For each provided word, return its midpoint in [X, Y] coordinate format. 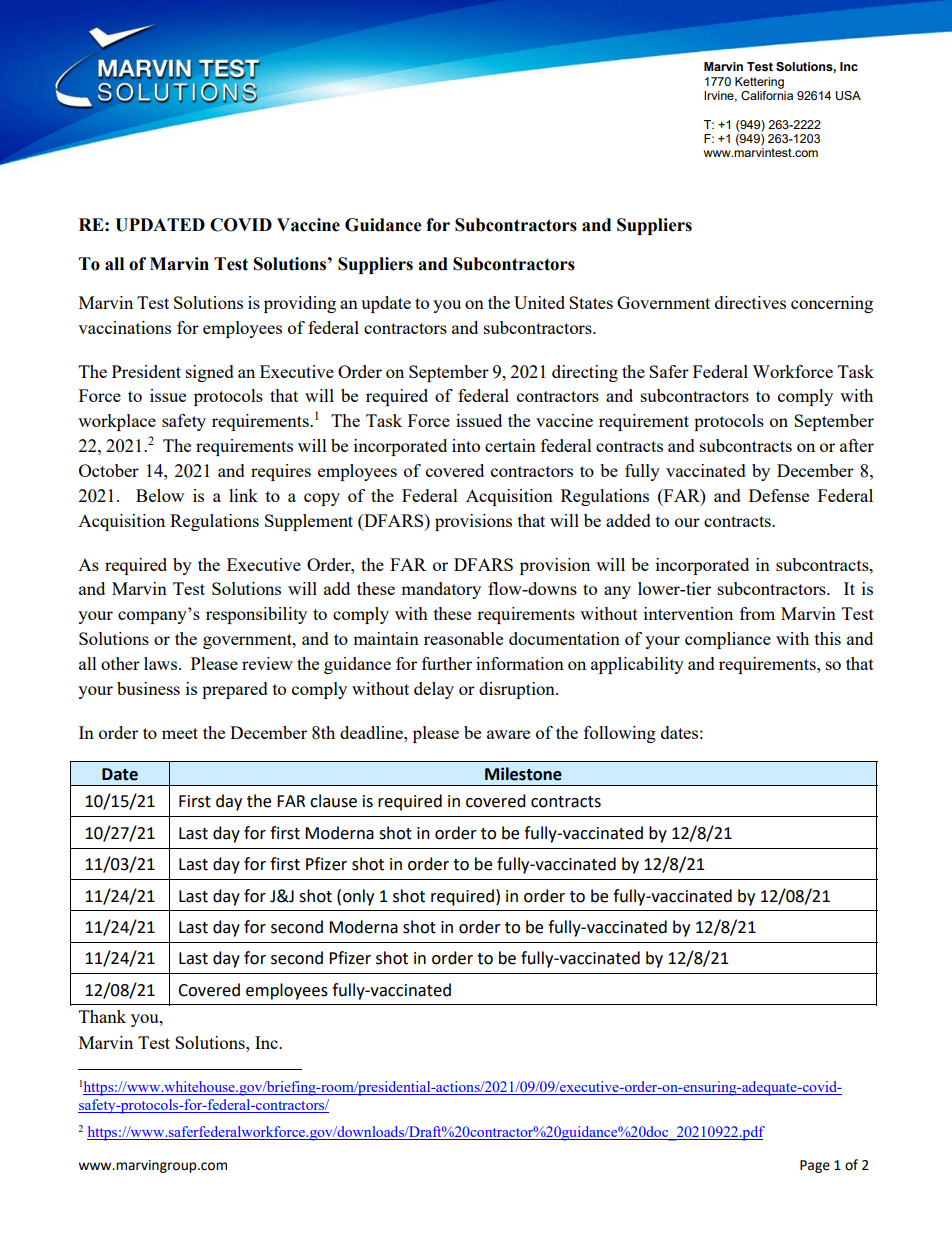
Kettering [759, 83]
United [539, 302]
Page [815, 1166]
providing [300, 304]
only [358, 897]
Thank [102, 1016]
